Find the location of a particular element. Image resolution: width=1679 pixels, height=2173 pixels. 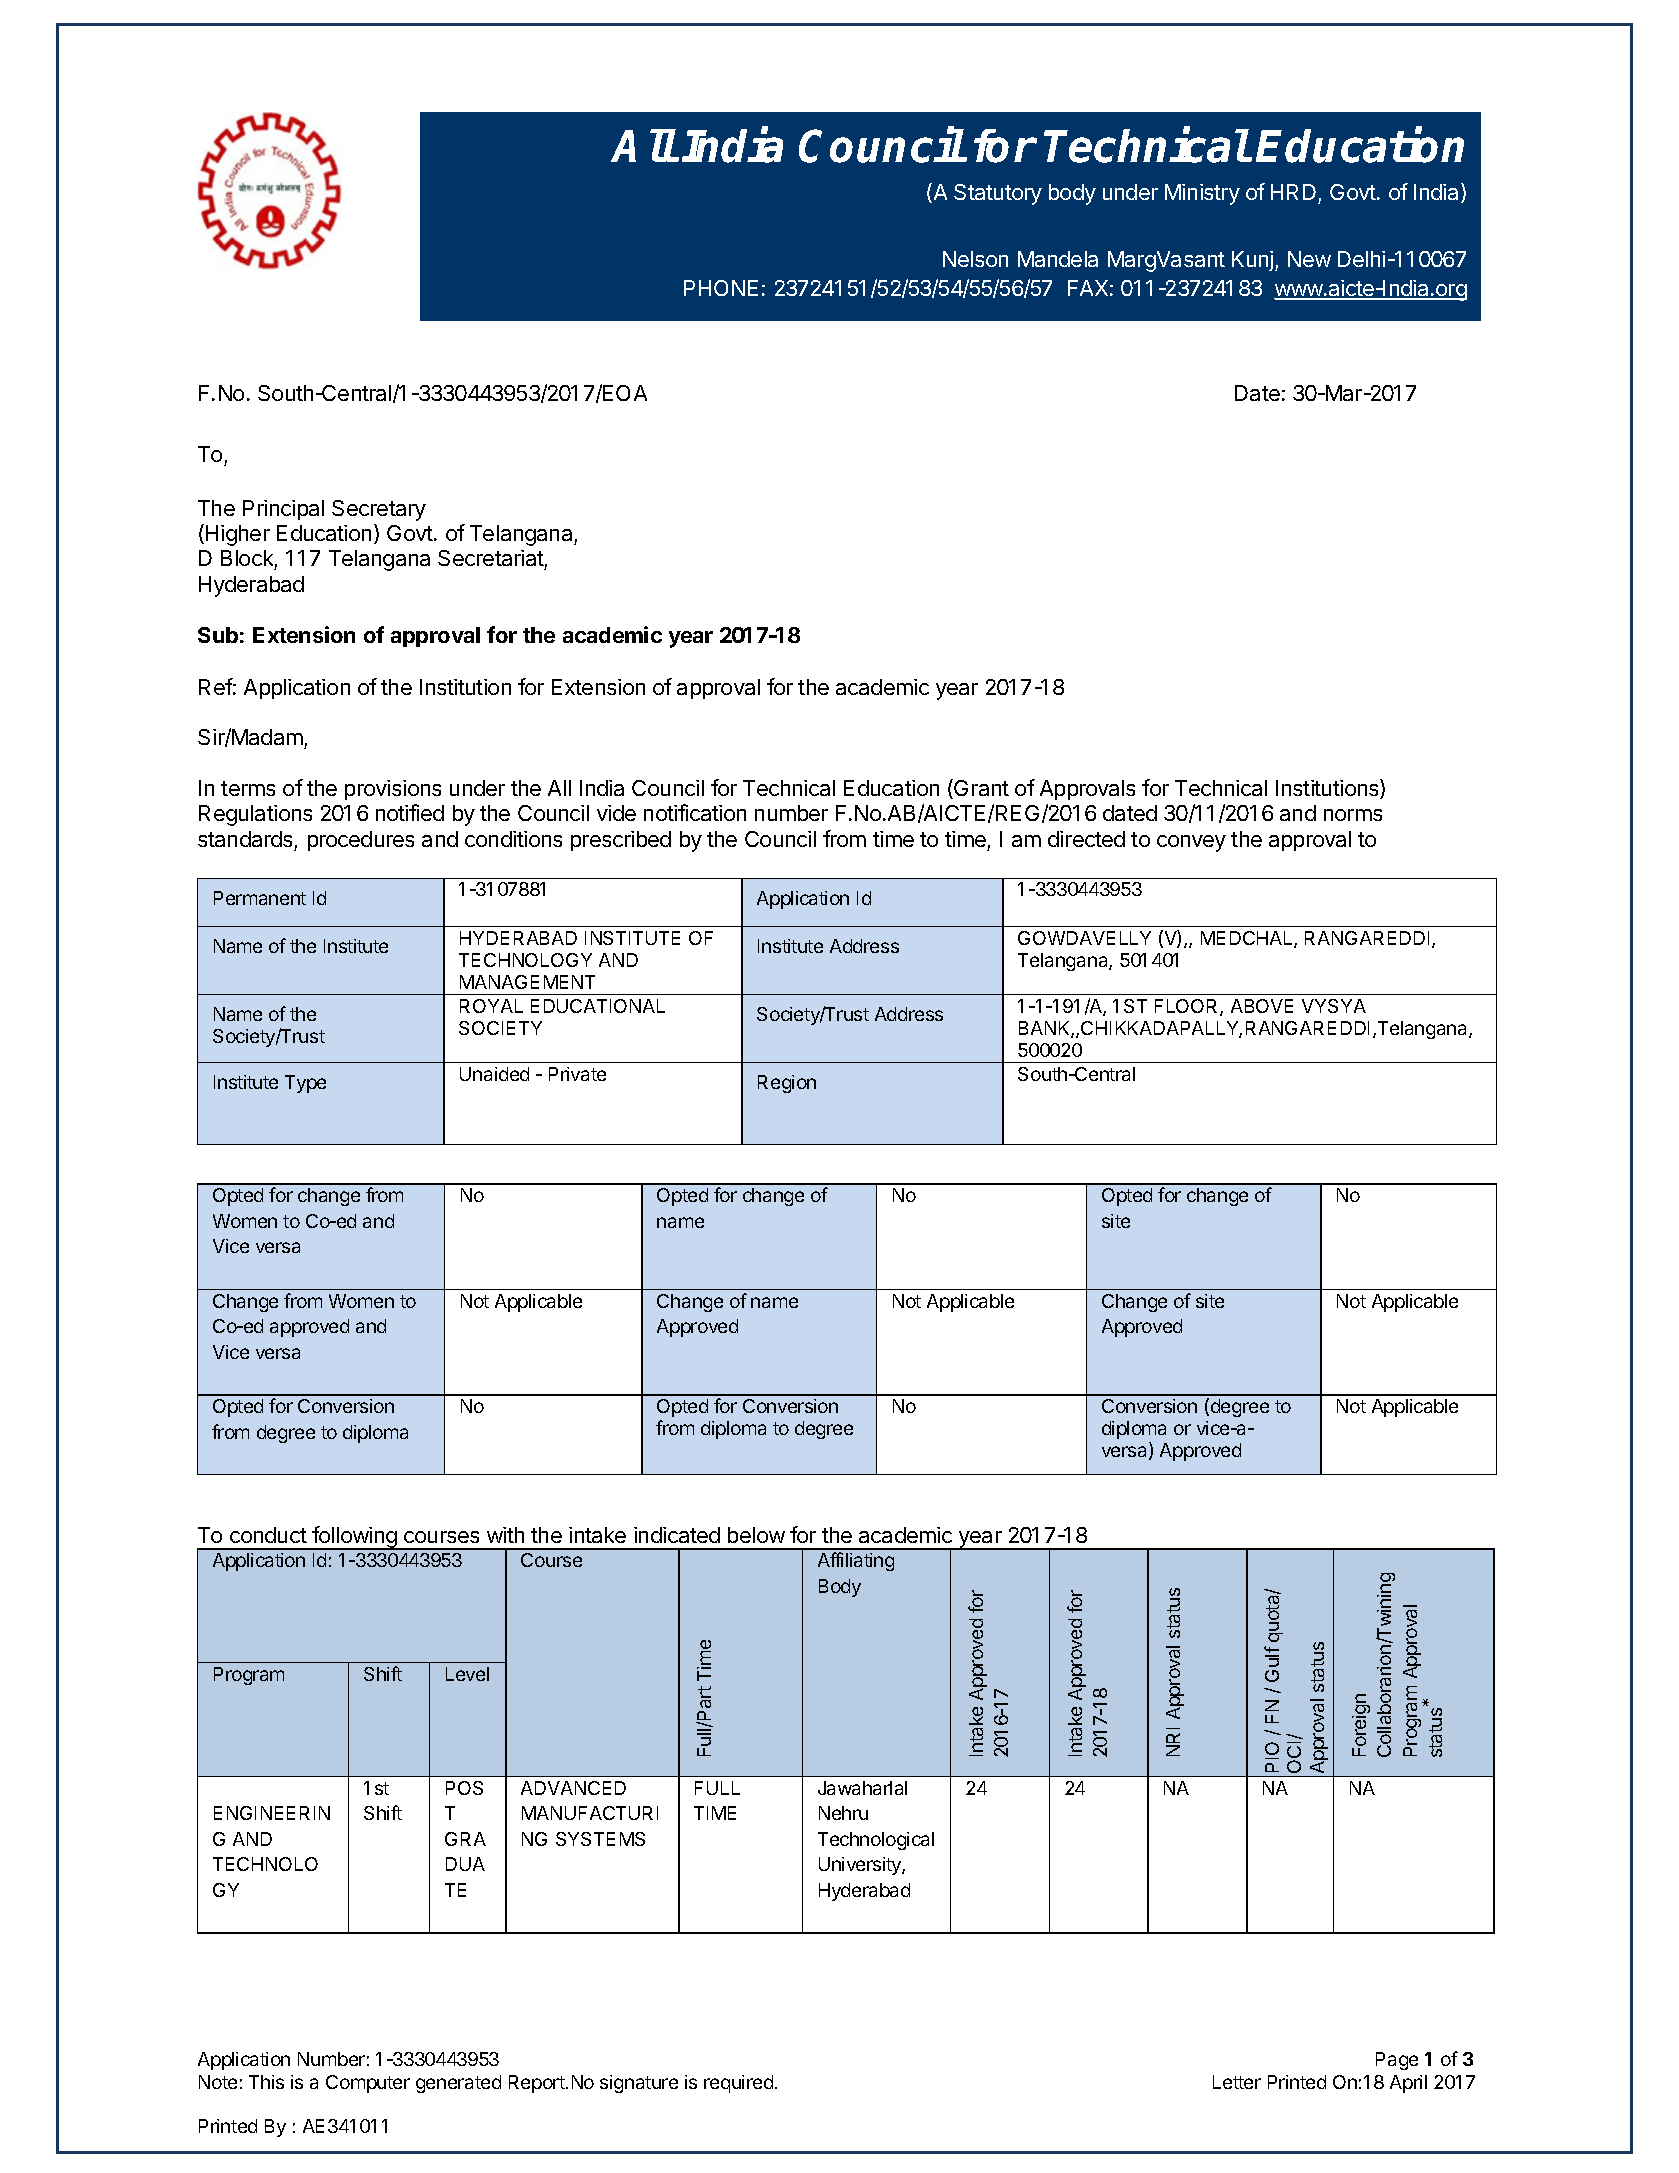

Jawaharlal is located at coordinates (862, 1788).
